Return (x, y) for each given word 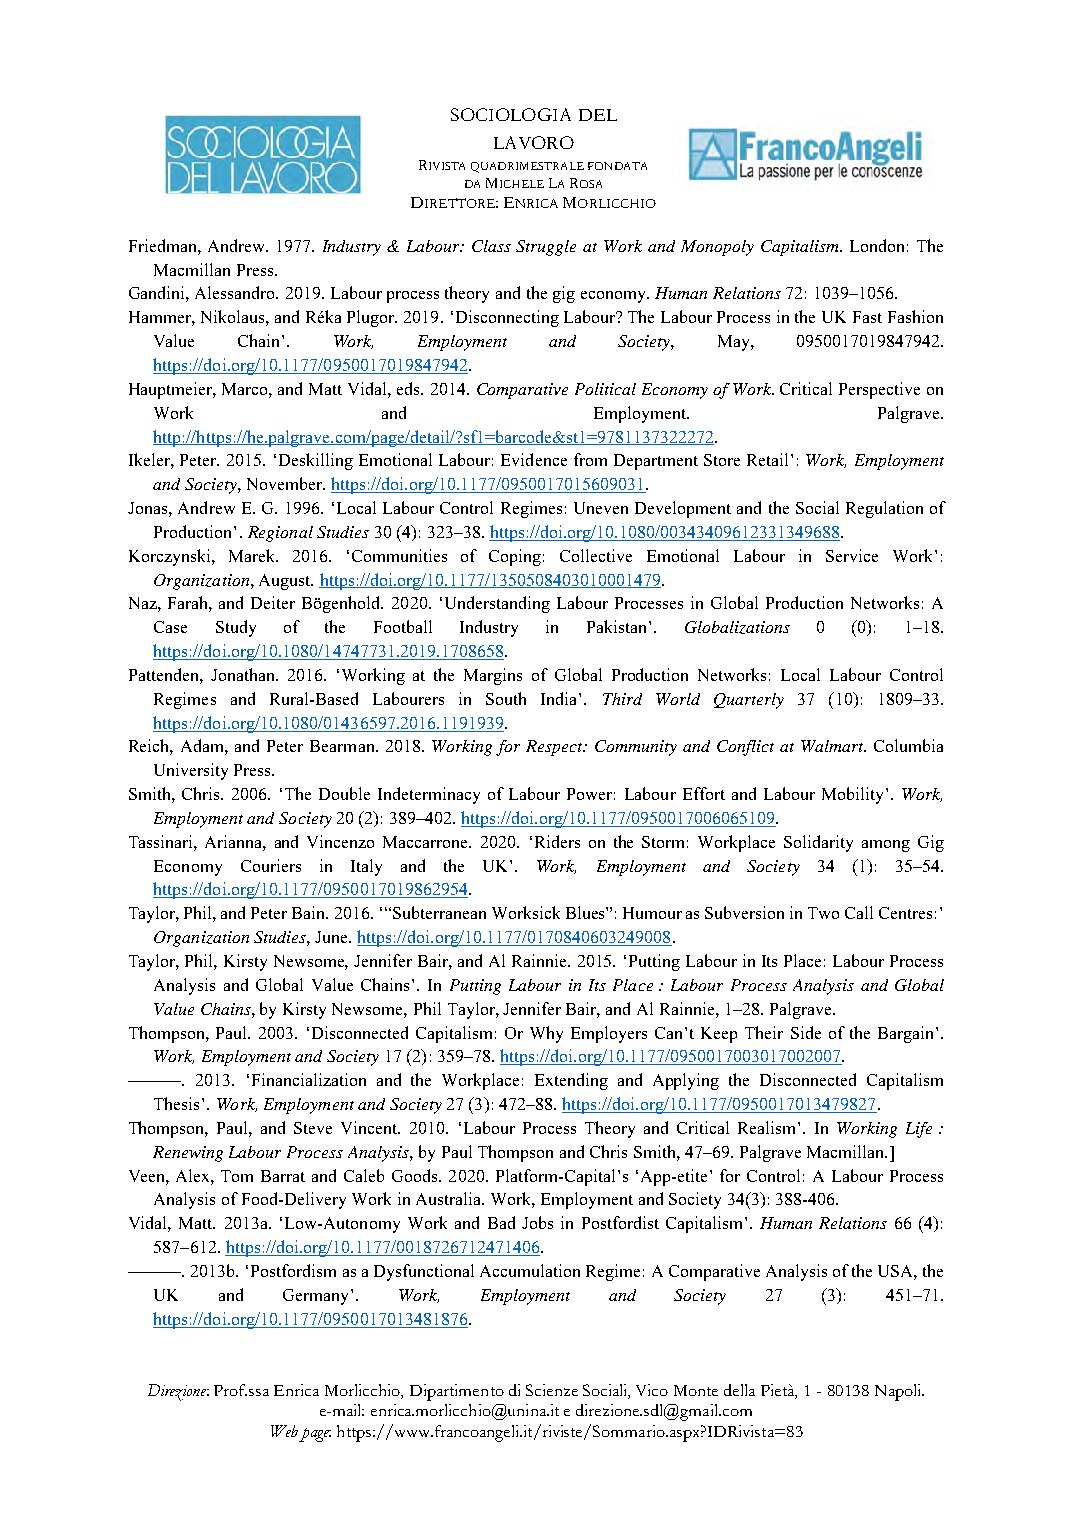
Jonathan (244, 674)
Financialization (309, 1079)
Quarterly (749, 701)
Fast (867, 317)
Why (546, 1034)
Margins (493, 676)
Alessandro (236, 292)
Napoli (899, 1392)
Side (806, 1032)
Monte (696, 1390)
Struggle (546, 248)
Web (284, 1431)
